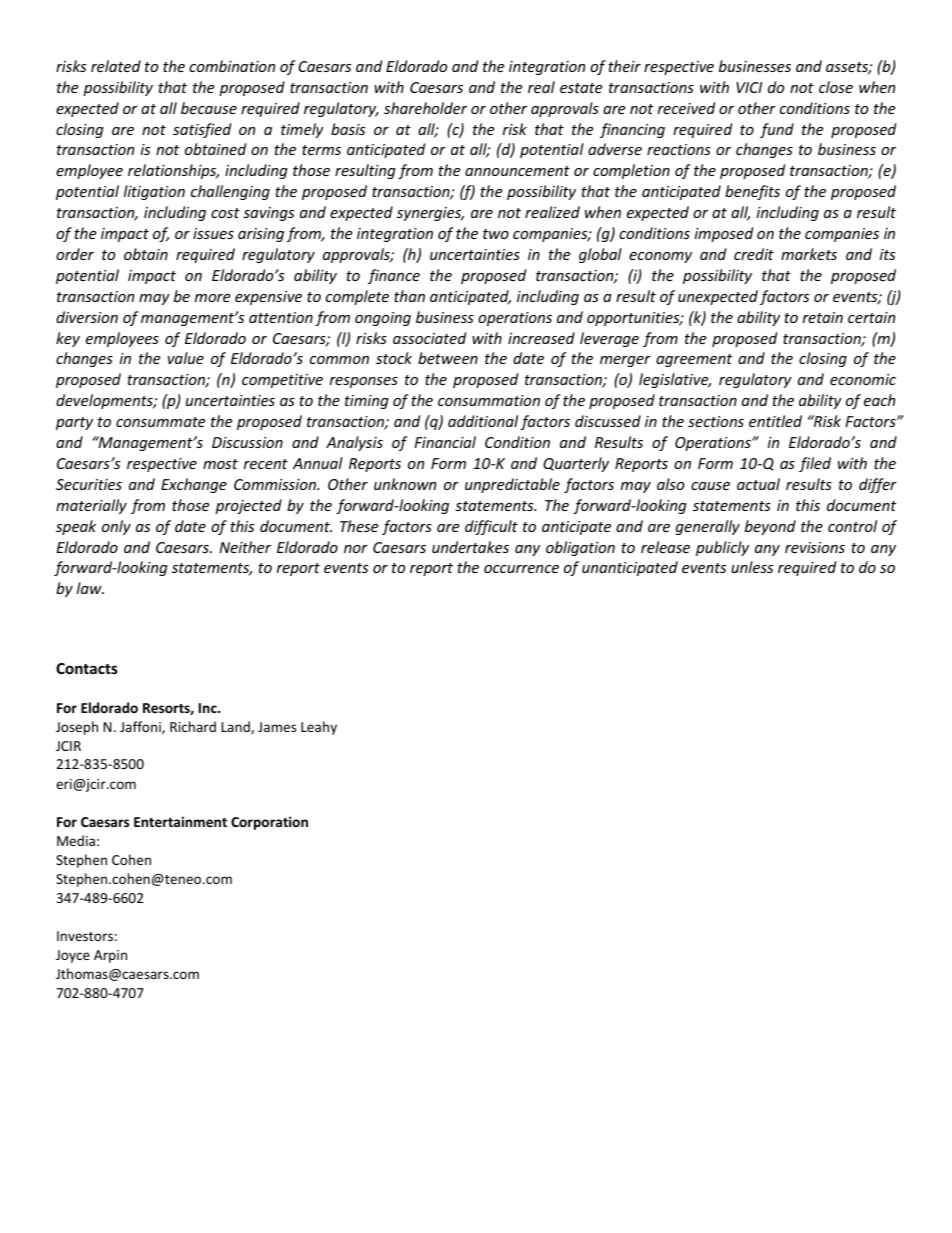  I want to click on consummate, so click(160, 422).
